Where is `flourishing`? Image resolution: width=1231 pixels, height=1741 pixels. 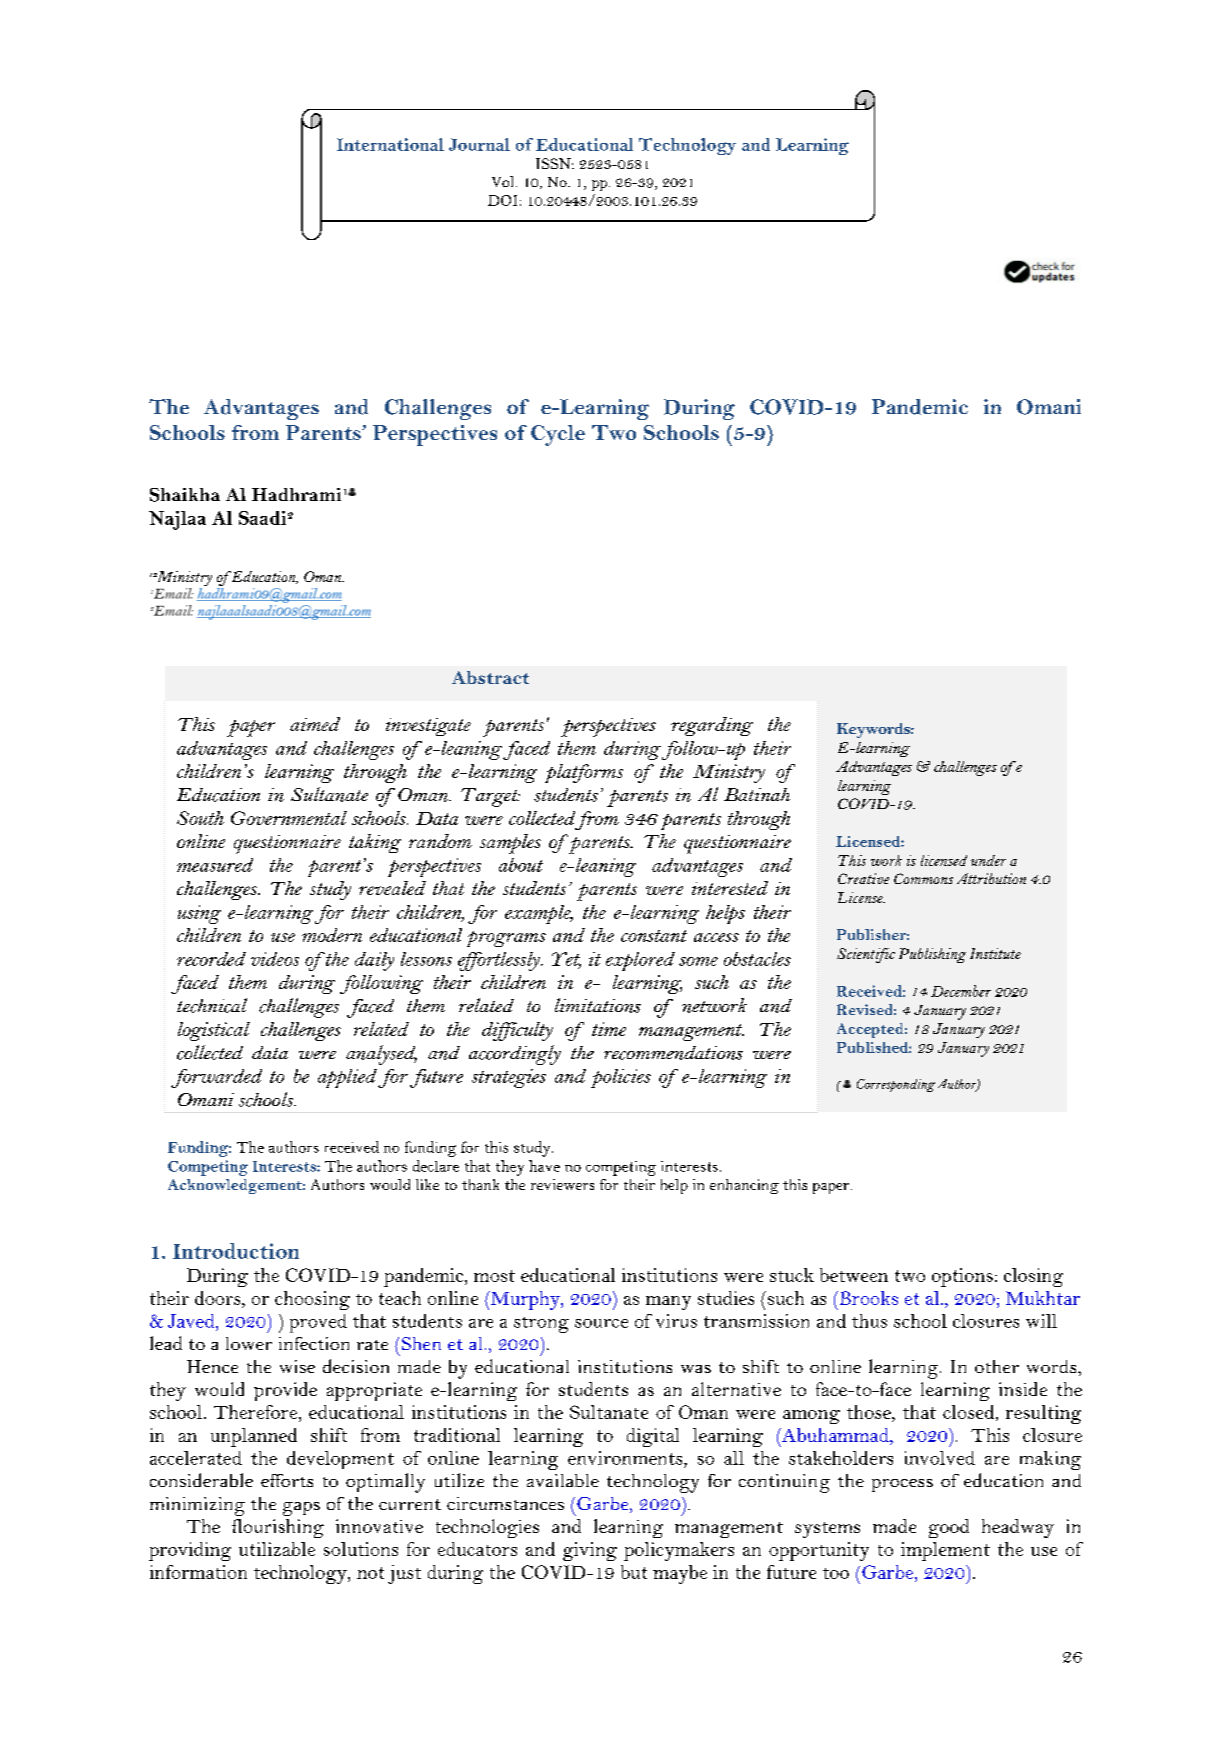
flourishing is located at coordinates (278, 1528).
